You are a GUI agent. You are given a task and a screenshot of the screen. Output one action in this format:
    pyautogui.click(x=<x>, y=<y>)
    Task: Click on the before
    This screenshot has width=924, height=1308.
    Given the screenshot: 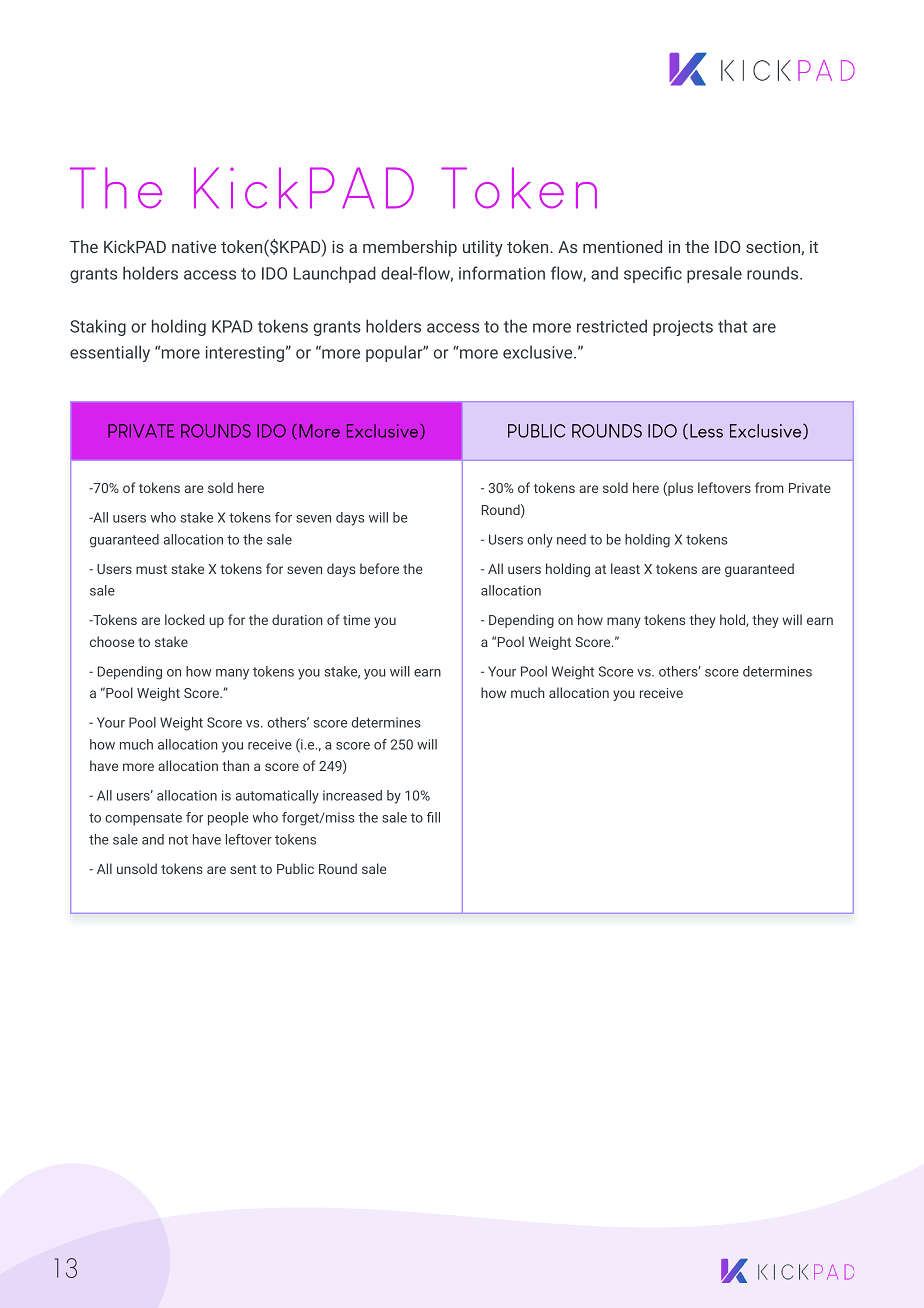 What is the action you would take?
    pyautogui.click(x=379, y=568)
